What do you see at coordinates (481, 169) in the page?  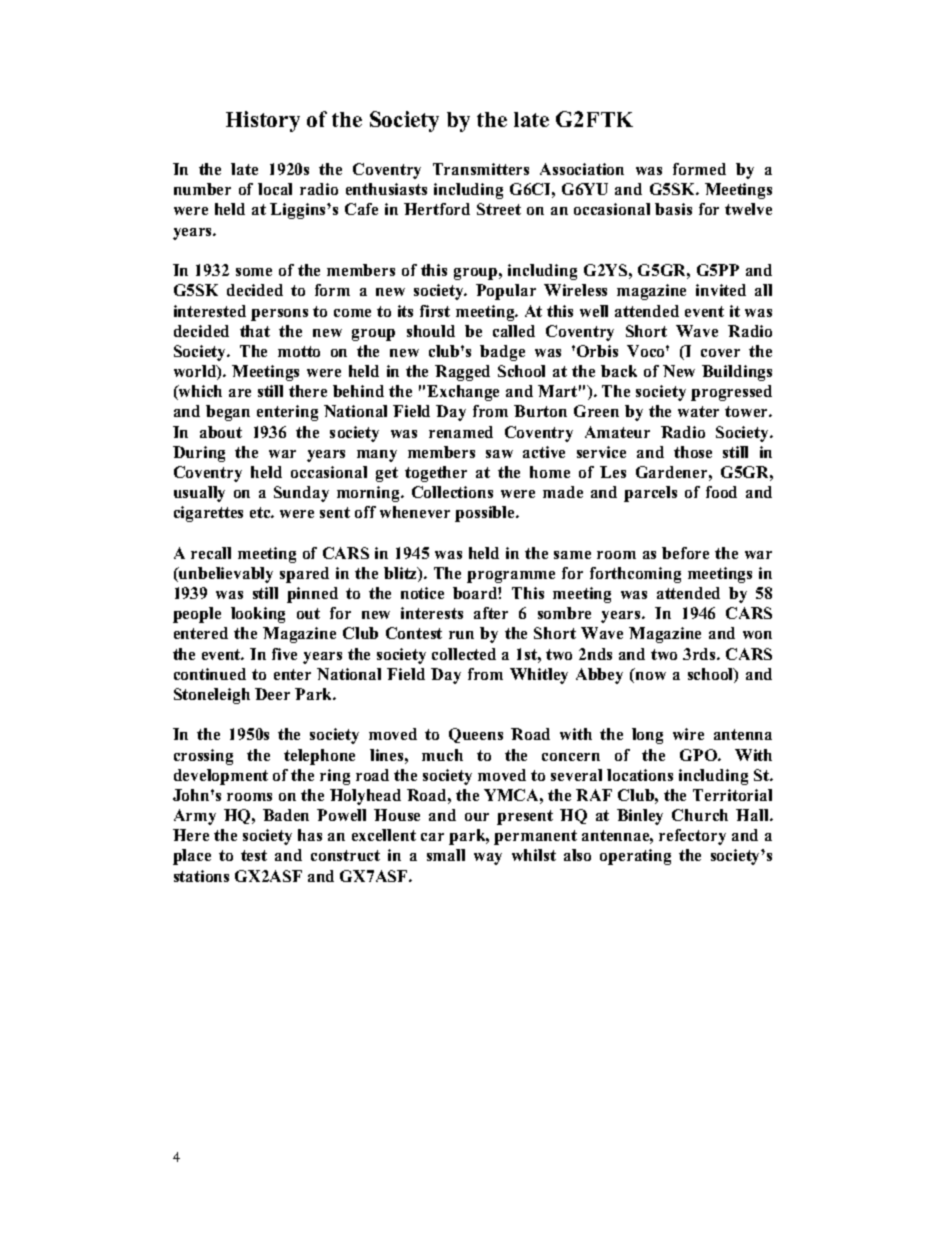 I see `Transmitters` at bounding box center [481, 169].
